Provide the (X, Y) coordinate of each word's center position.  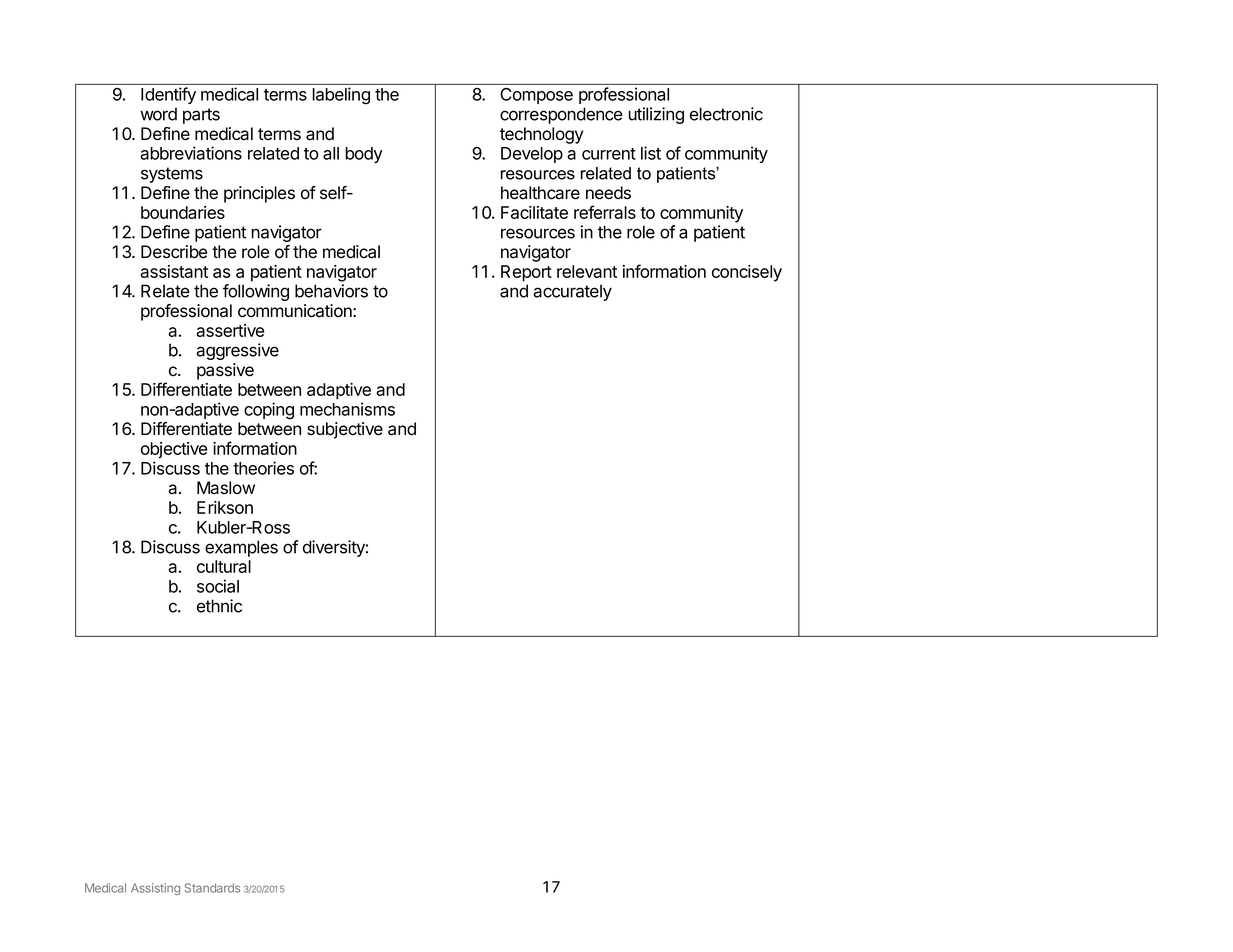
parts (201, 116)
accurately (572, 292)
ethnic (219, 606)
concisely (747, 273)
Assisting (155, 889)
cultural (224, 566)
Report (526, 273)
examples (241, 548)
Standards (212, 888)
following (256, 292)
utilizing (656, 115)
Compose (537, 96)
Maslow (226, 488)
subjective (345, 430)
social (218, 586)
